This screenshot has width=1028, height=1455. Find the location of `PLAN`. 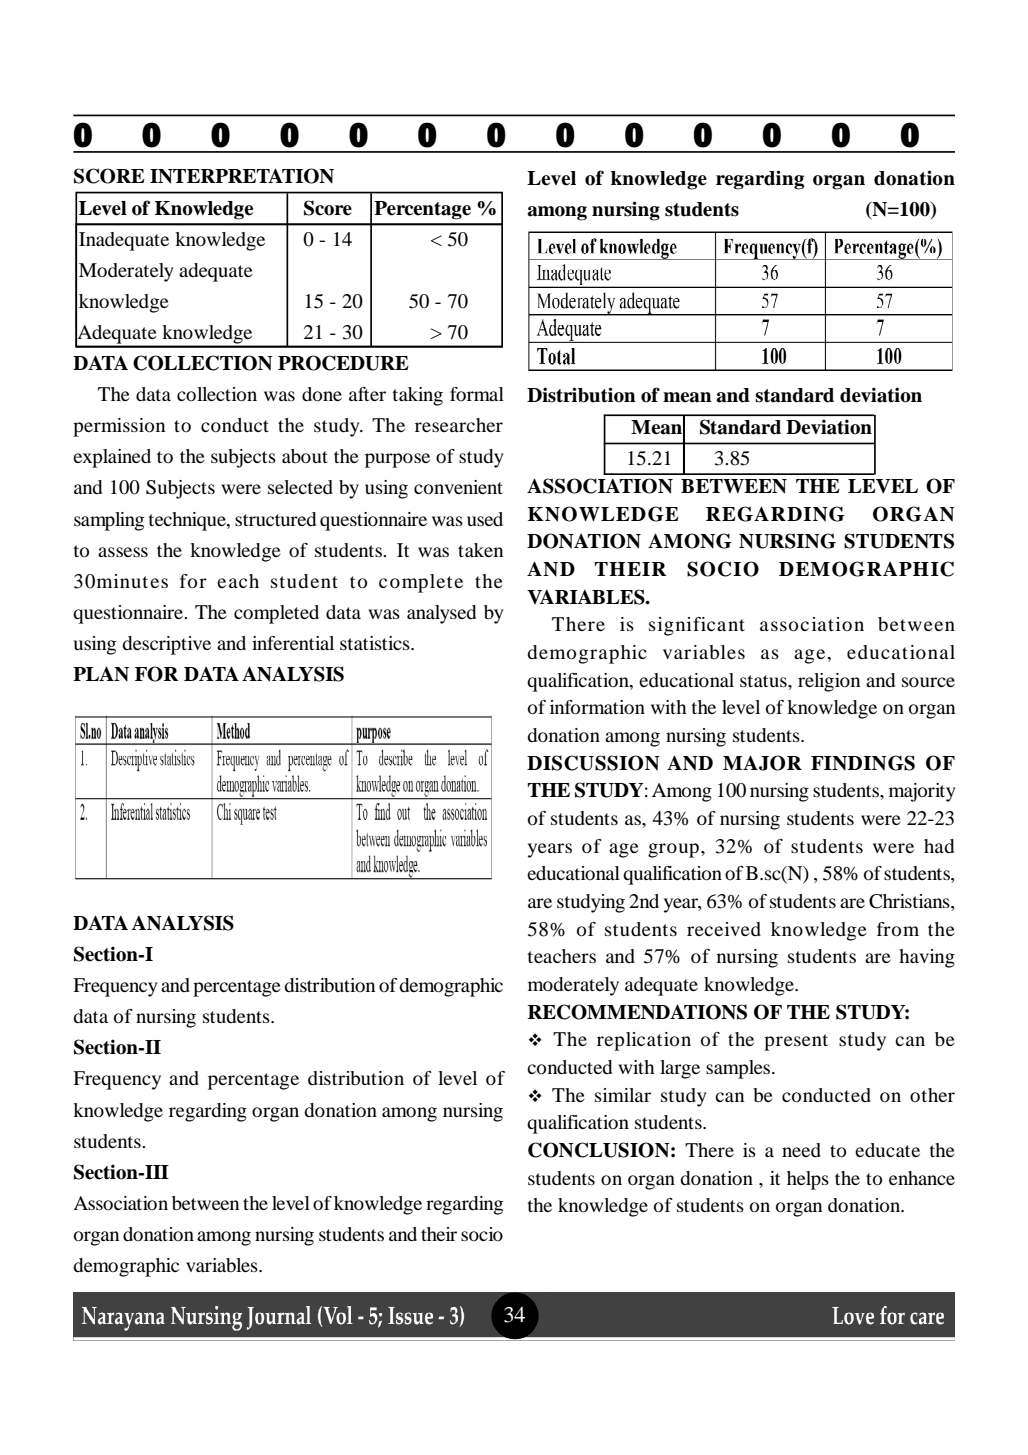

PLAN is located at coordinates (101, 674).
